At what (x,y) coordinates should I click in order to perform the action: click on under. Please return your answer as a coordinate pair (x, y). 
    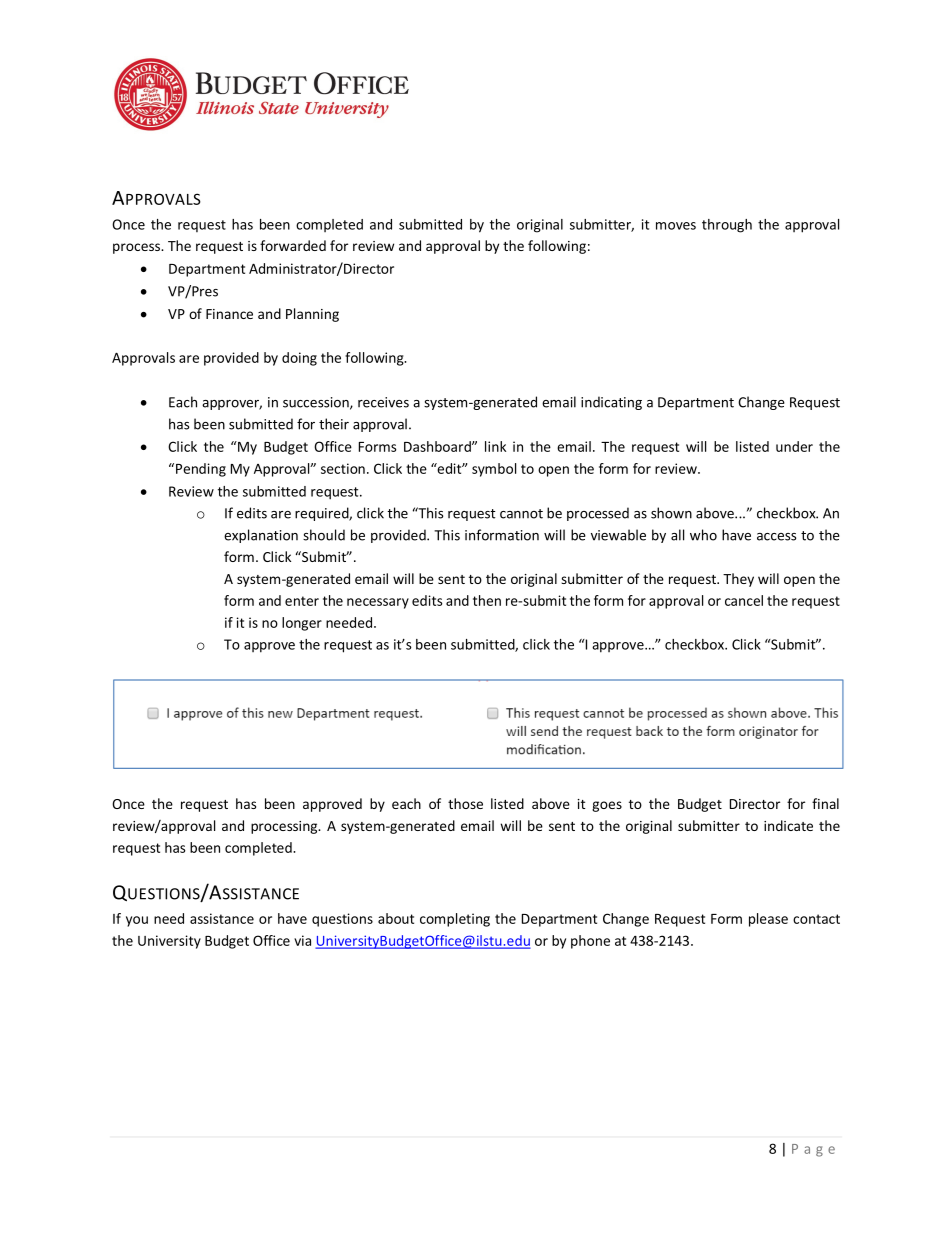
    Looking at the image, I should click on (794, 446).
